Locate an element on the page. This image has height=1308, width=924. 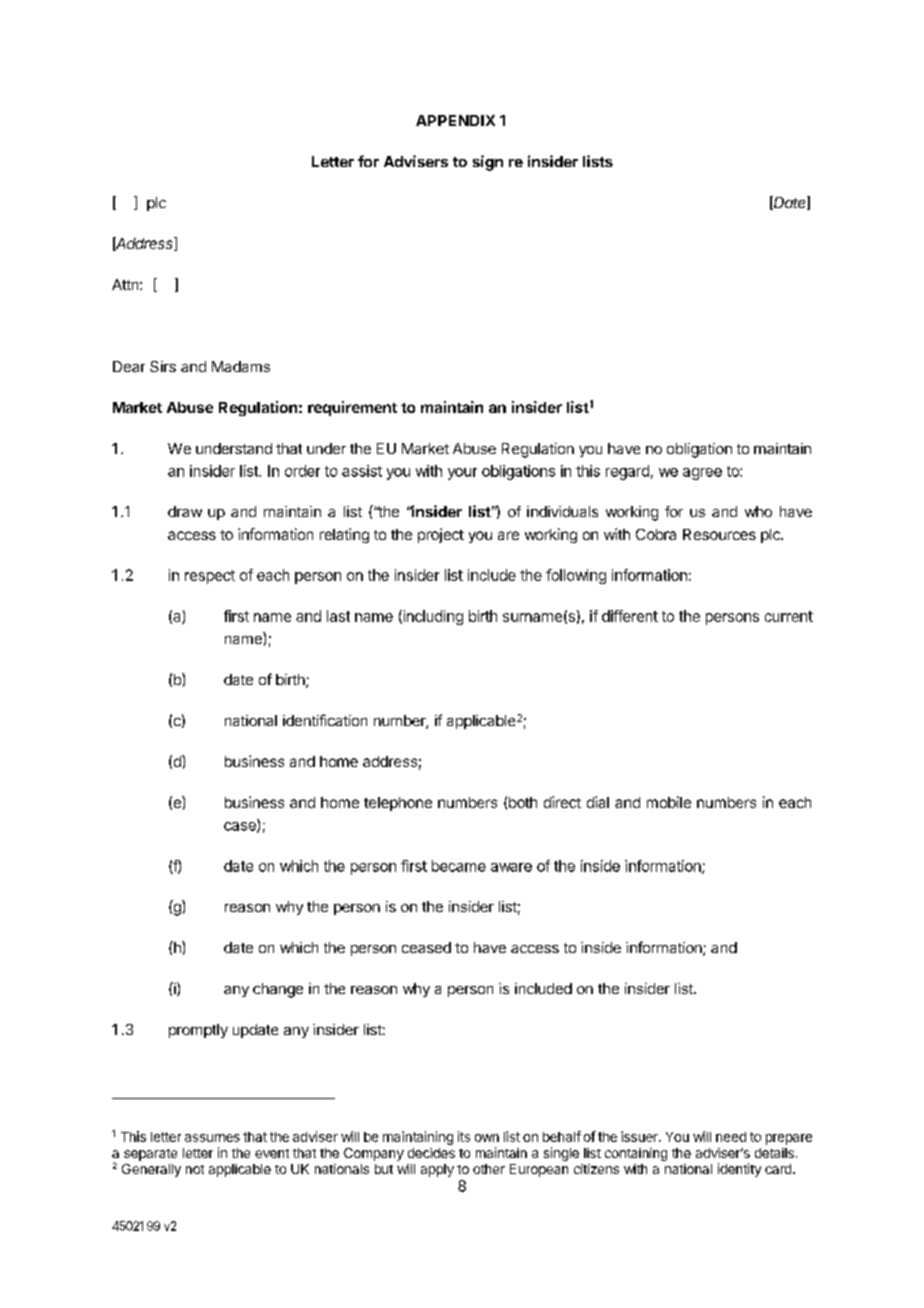
change is located at coordinates (278, 990).
